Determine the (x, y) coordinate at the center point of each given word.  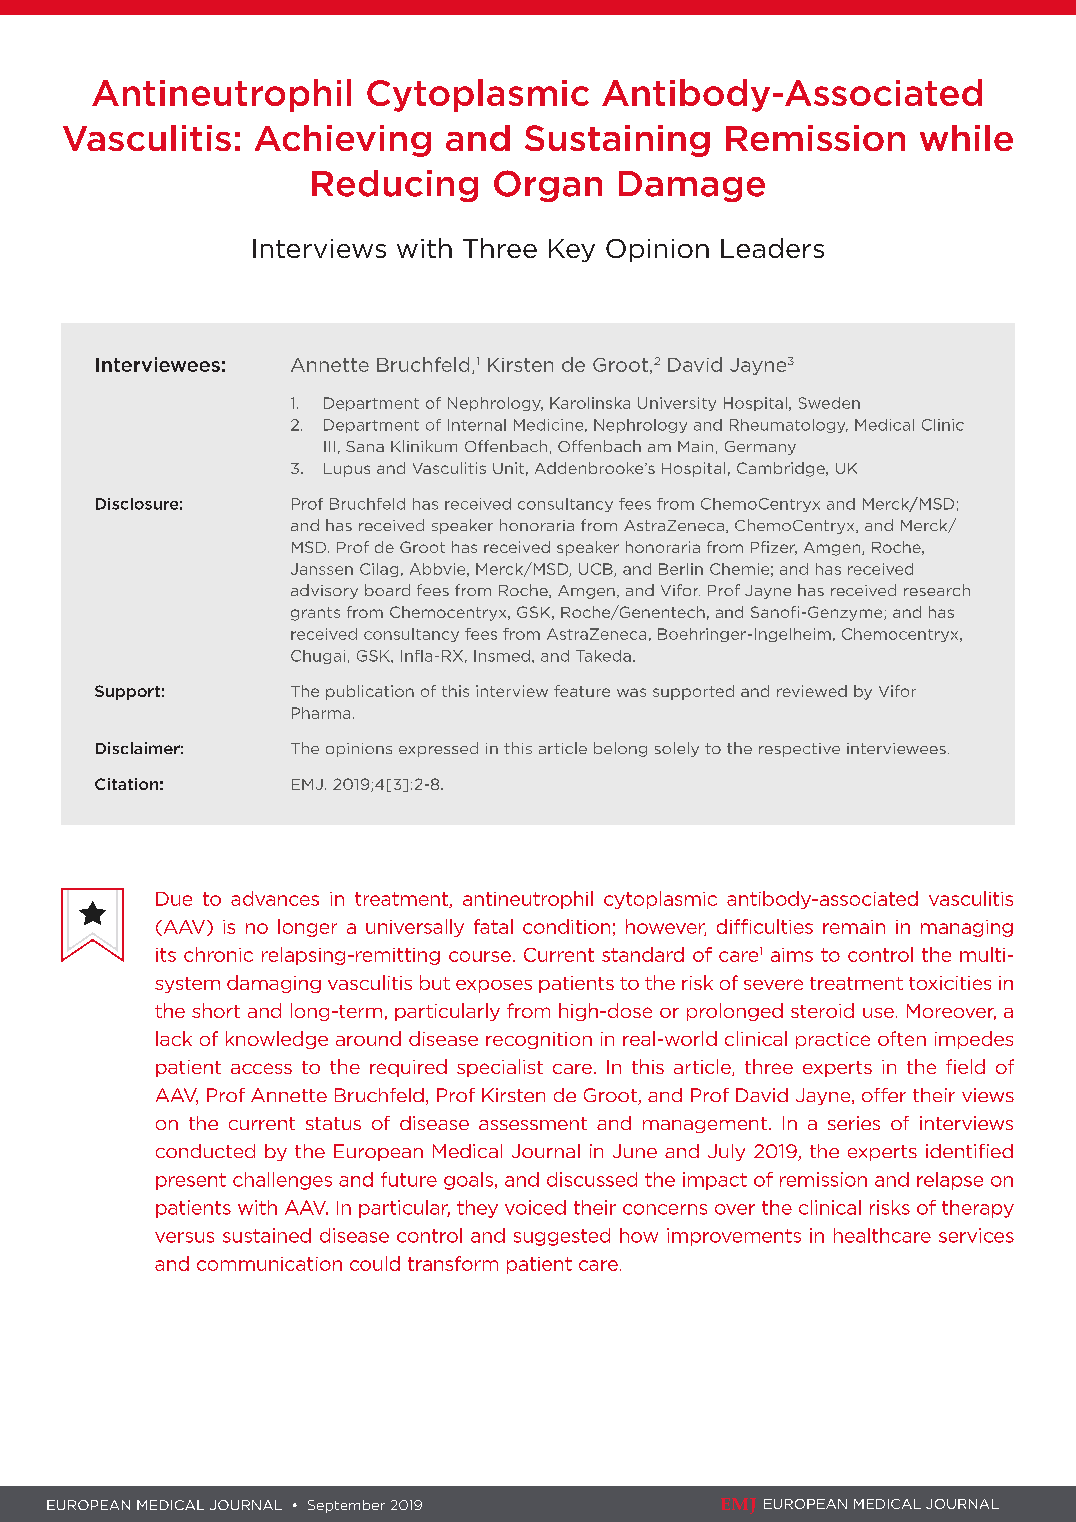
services (976, 1235)
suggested (562, 1237)
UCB (597, 570)
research (937, 590)
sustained (267, 1235)
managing (967, 928)
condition (566, 926)
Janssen (322, 569)
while (966, 138)
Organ (548, 186)
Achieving (343, 141)
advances (275, 898)
